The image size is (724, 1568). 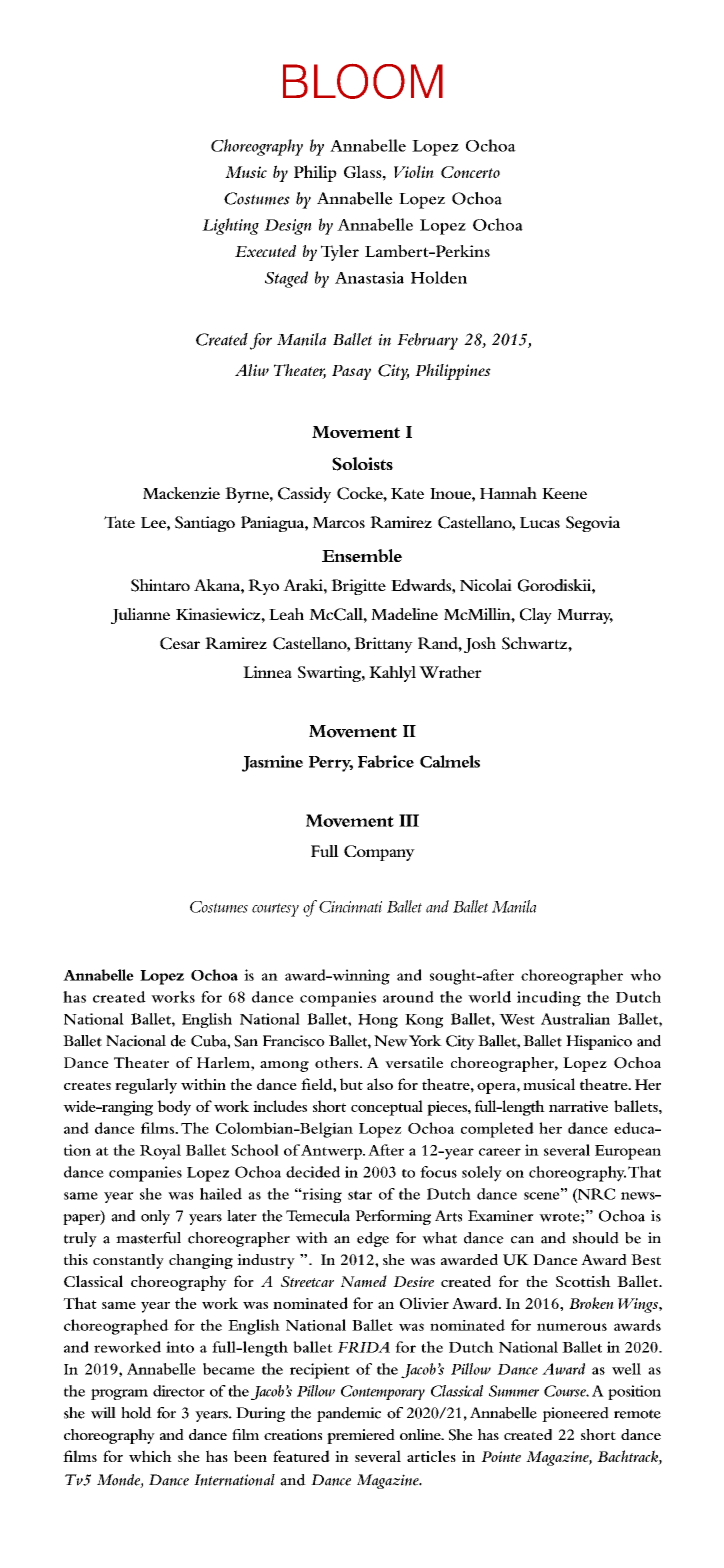 I want to click on but, so click(x=351, y=1084).
